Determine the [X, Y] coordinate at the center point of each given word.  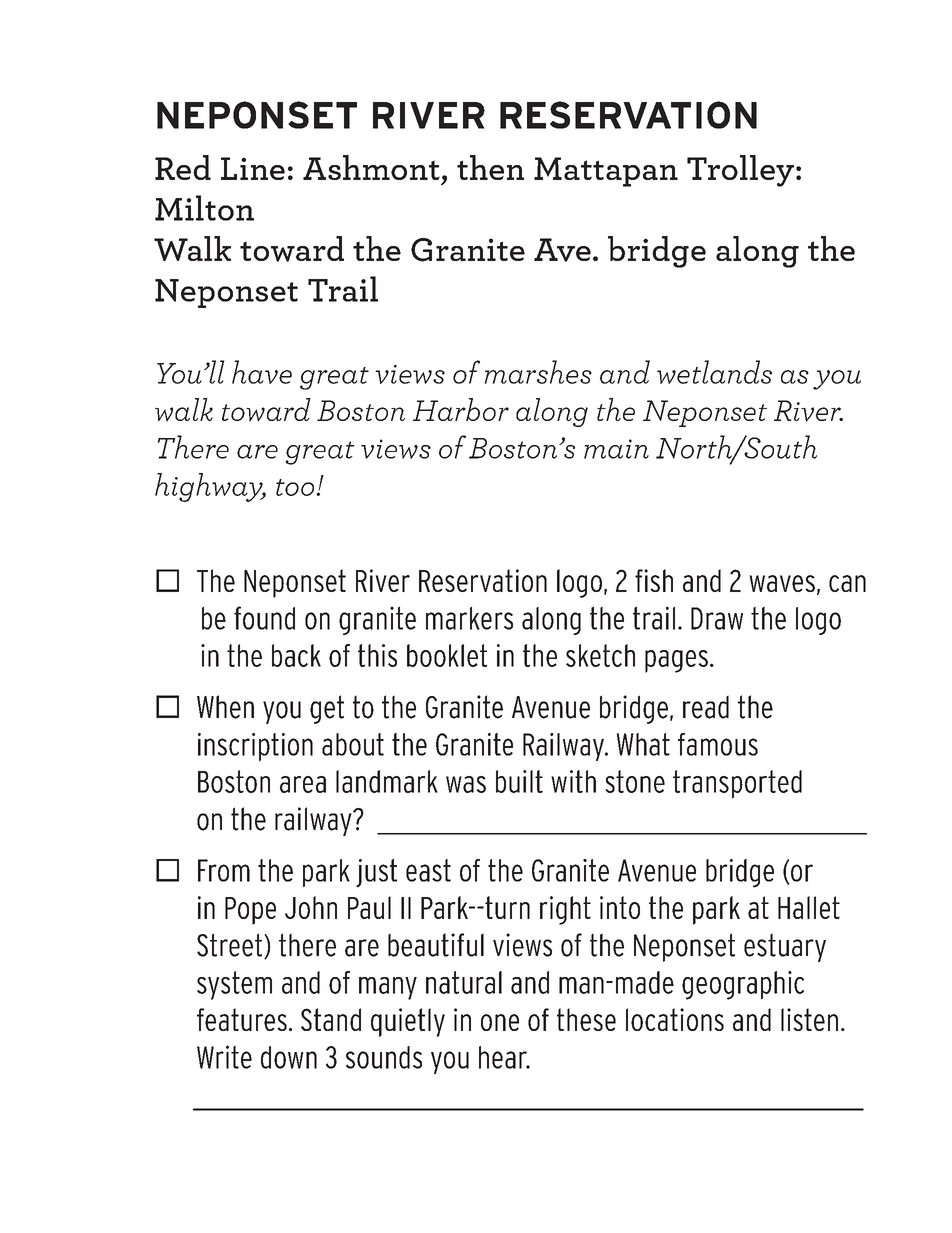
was [466, 784]
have [262, 372]
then [490, 167]
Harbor [461, 409]
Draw [717, 618]
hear [504, 1057]
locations [675, 1019]
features [242, 1019]
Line [253, 168]
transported [737, 784]
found [264, 618]
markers [469, 618]
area [303, 784]
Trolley [740, 171]
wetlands [714, 372]
